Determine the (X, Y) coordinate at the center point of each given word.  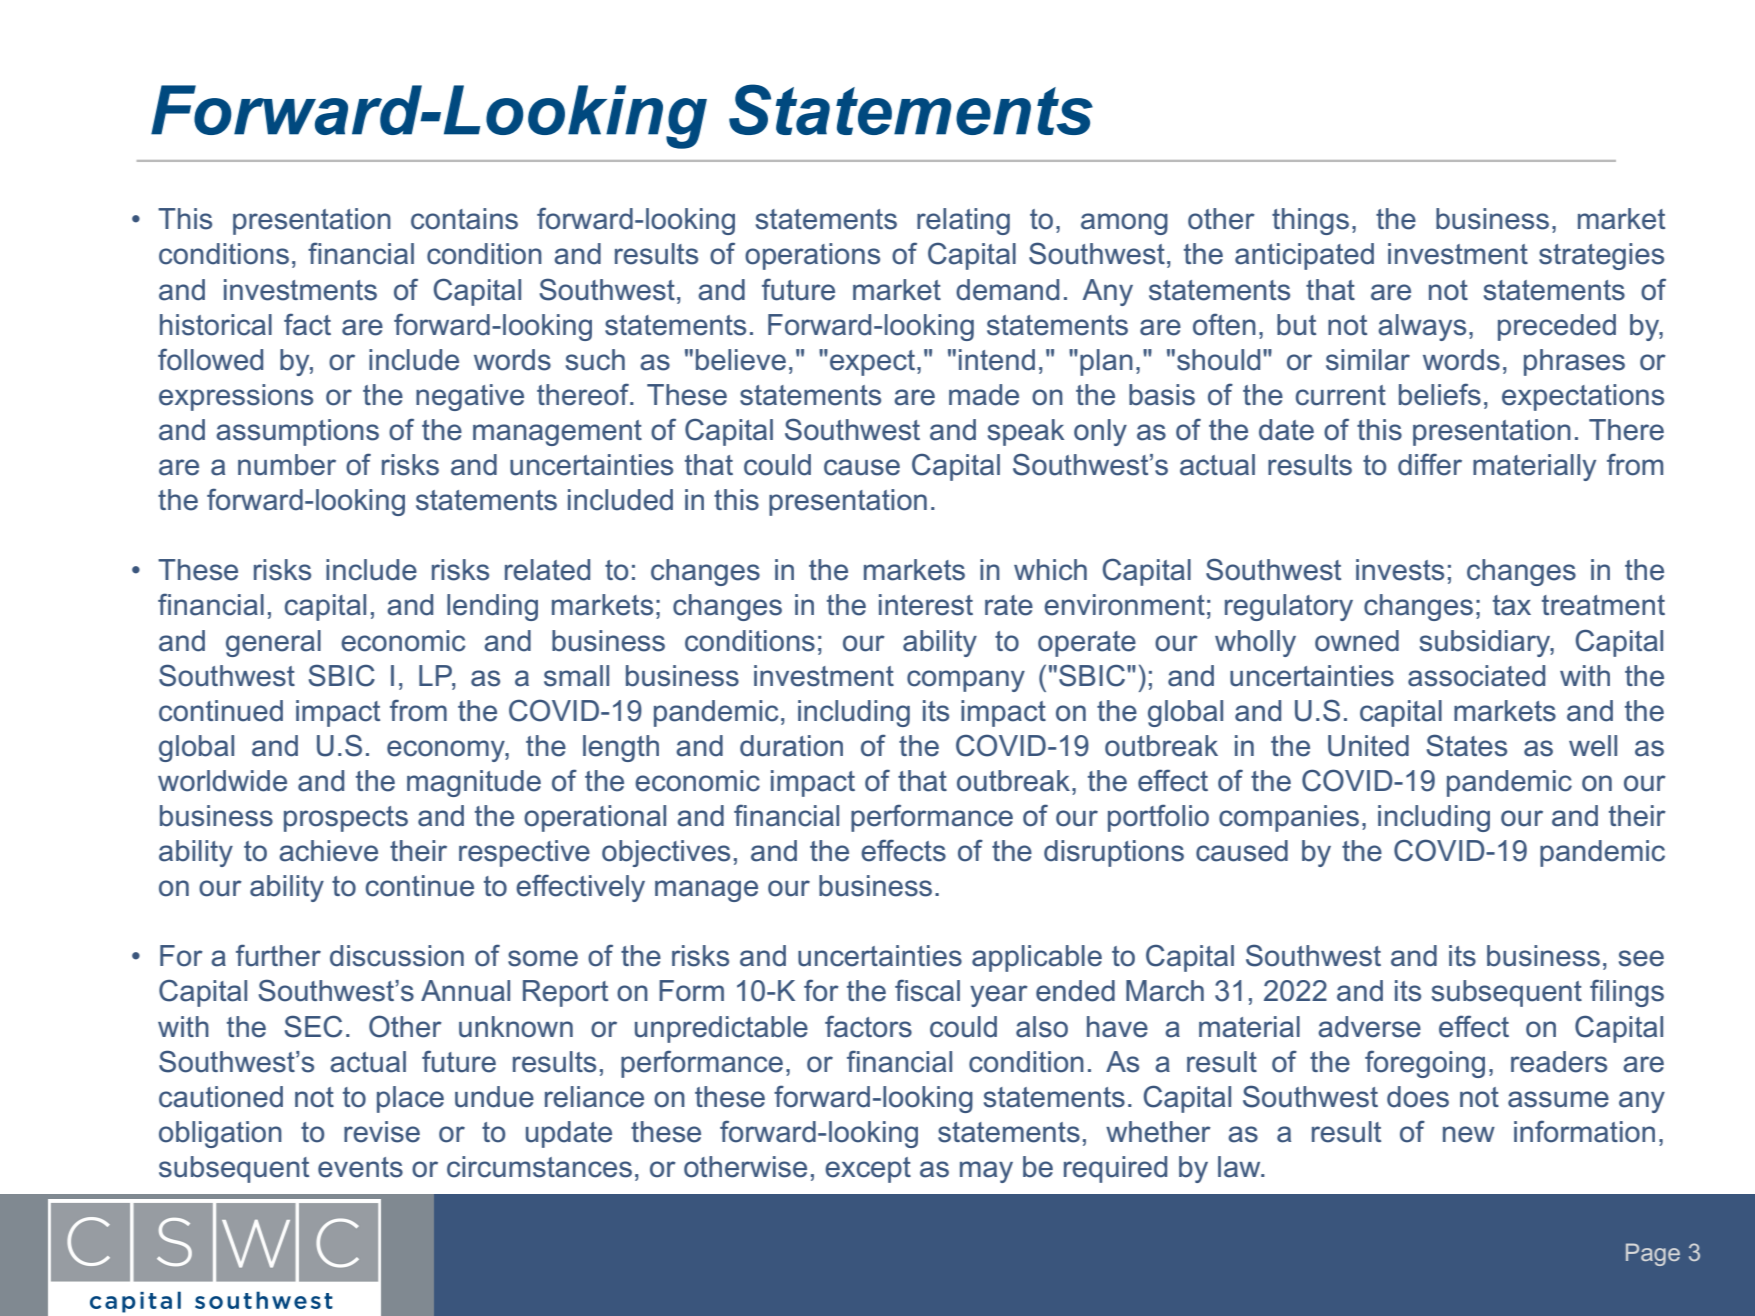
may (986, 1172)
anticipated (1304, 256)
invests (1400, 570)
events (360, 1167)
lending (492, 607)
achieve (328, 851)
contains (464, 219)
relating (963, 221)
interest (926, 605)
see (1641, 958)
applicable (1037, 958)
